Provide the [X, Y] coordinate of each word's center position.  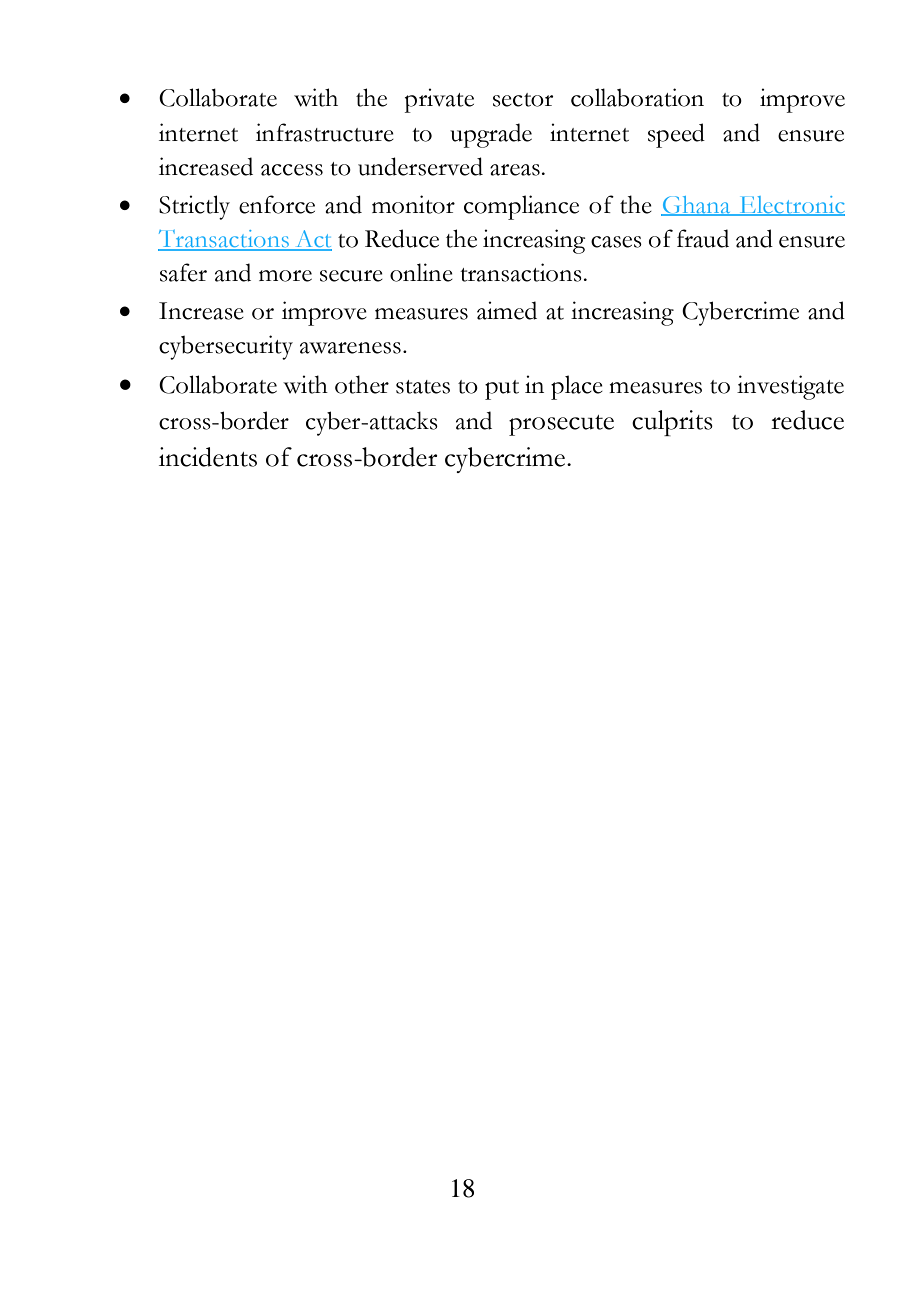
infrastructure [325, 132]
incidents [208, 457]
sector [523, 100]
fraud [703, 238]
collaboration [637, 97]
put [502, 390]
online [421, 272]
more [285, 276]
